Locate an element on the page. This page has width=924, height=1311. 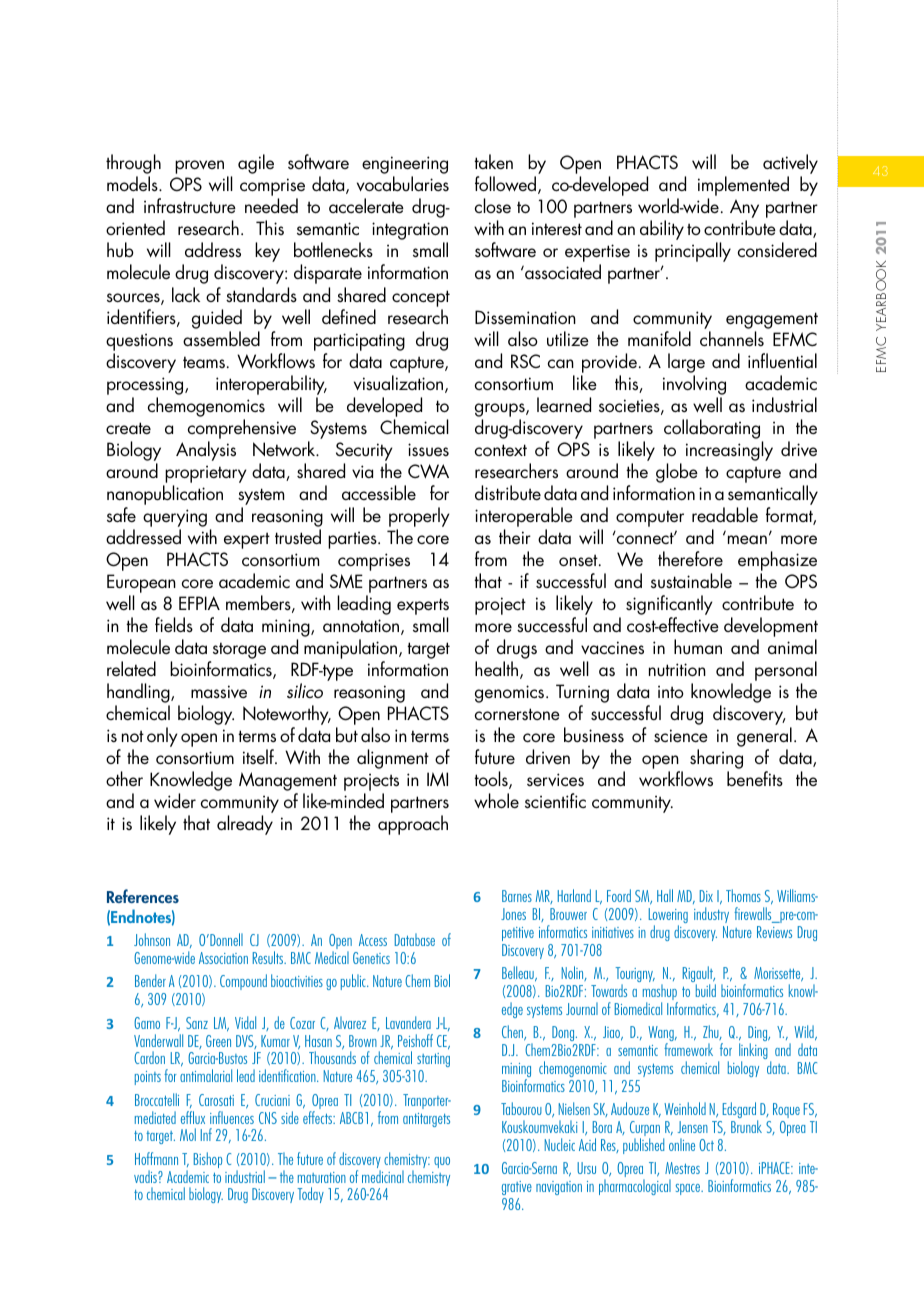
implemented is located at coordinates (743, 187).
